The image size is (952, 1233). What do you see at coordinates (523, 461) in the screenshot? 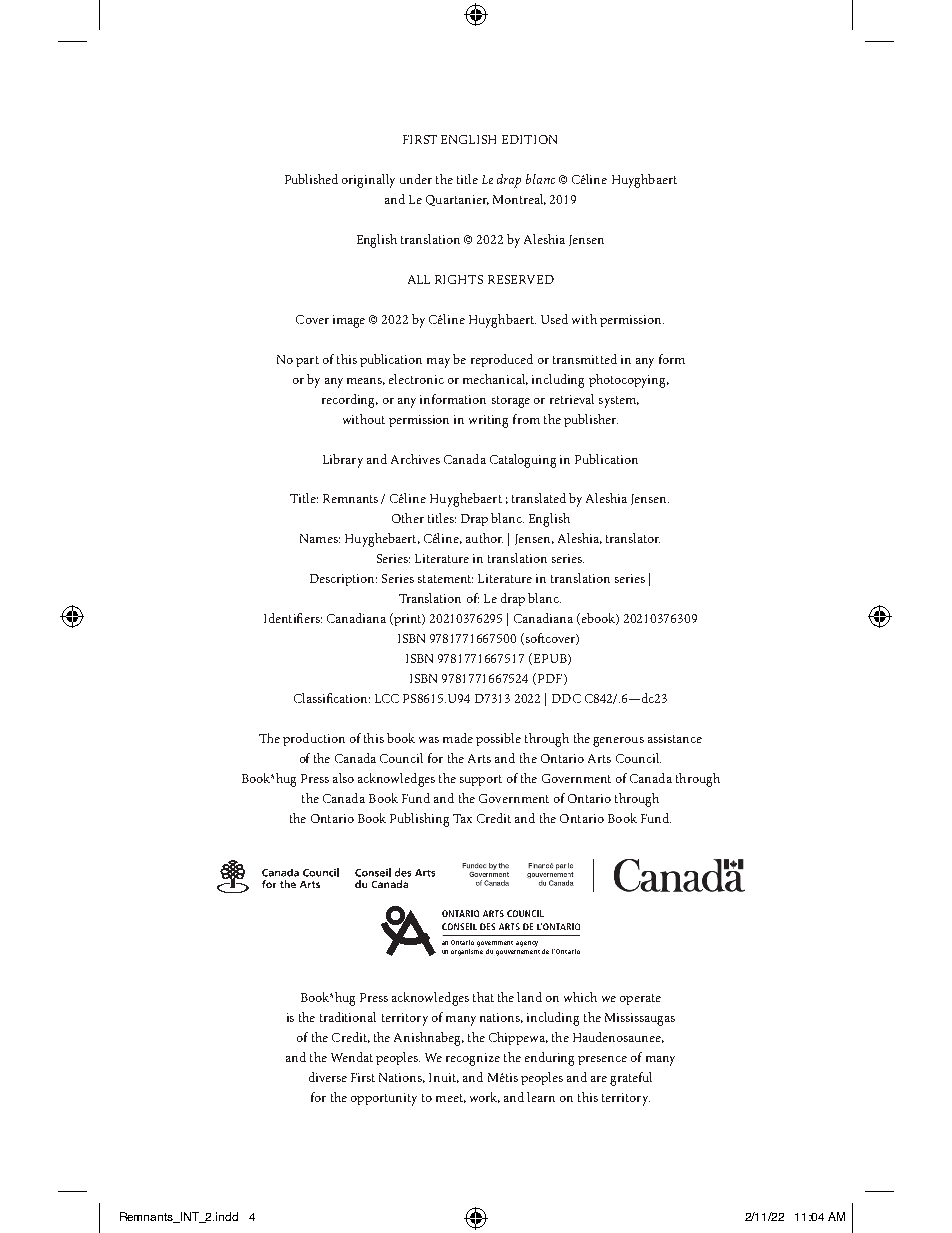
I see `Cataloguing` at bounding box center [523, 461].
